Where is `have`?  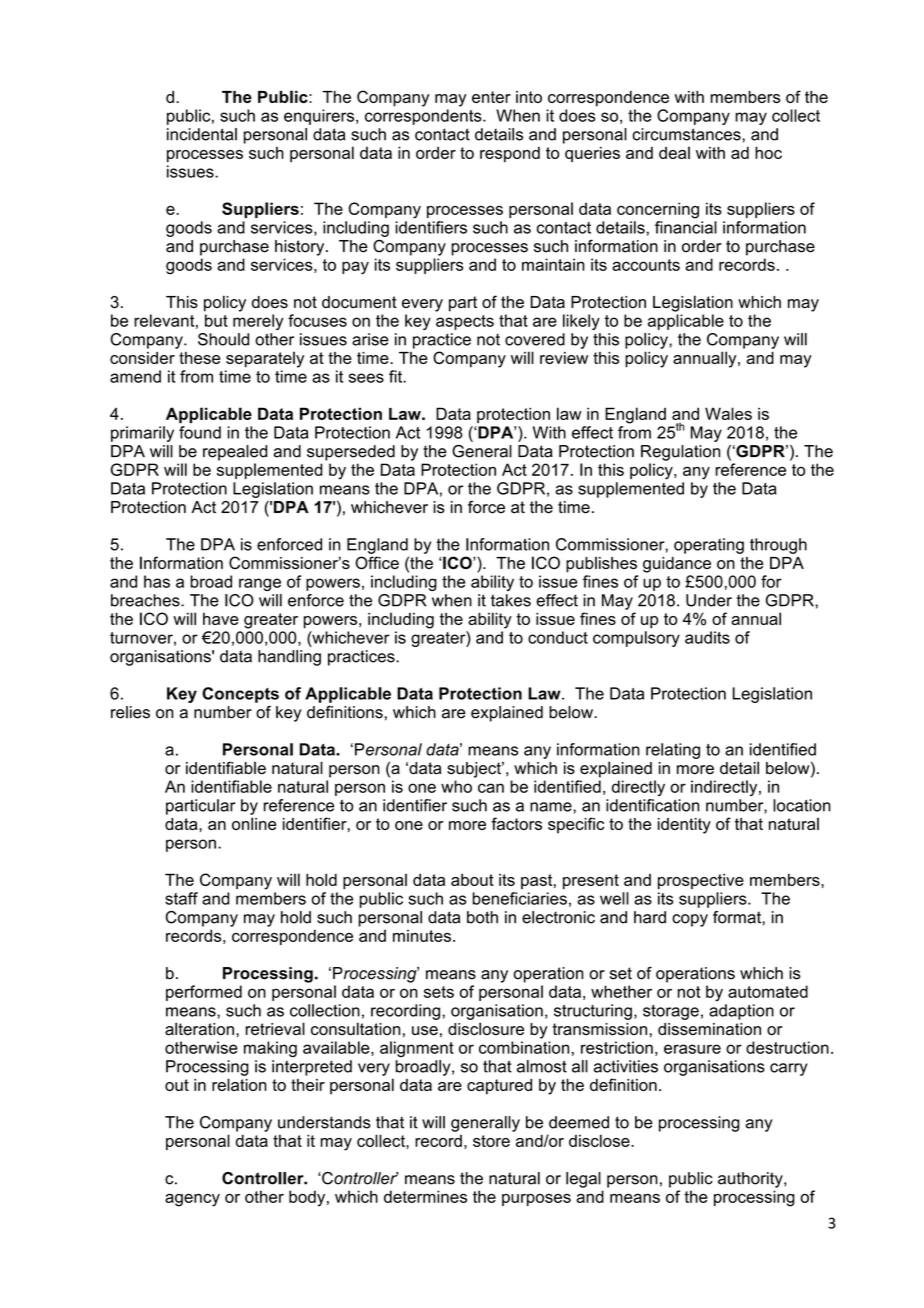
have is located at coordinates (221, 619).
